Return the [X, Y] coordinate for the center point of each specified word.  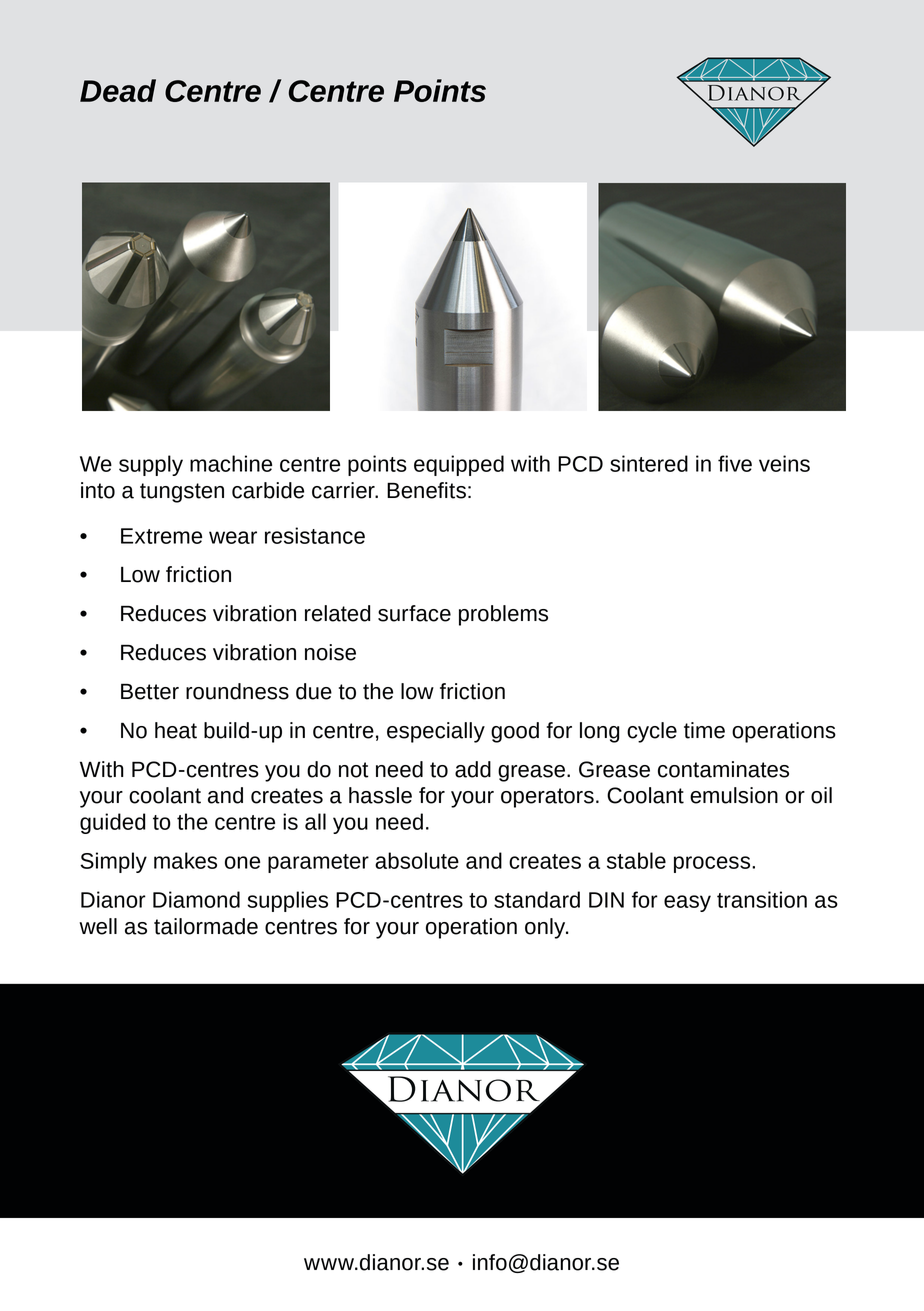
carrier [344, 490]
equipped [459, 465]
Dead [118, 90]
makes [185, 860]
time [704, 730]
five [735, 463]
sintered [649, 463]
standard [537, 899]
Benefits [426, 490]
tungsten [182, 493]
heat [176, 730]
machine [231, 463]
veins [784, 463]
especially [436, 732]
